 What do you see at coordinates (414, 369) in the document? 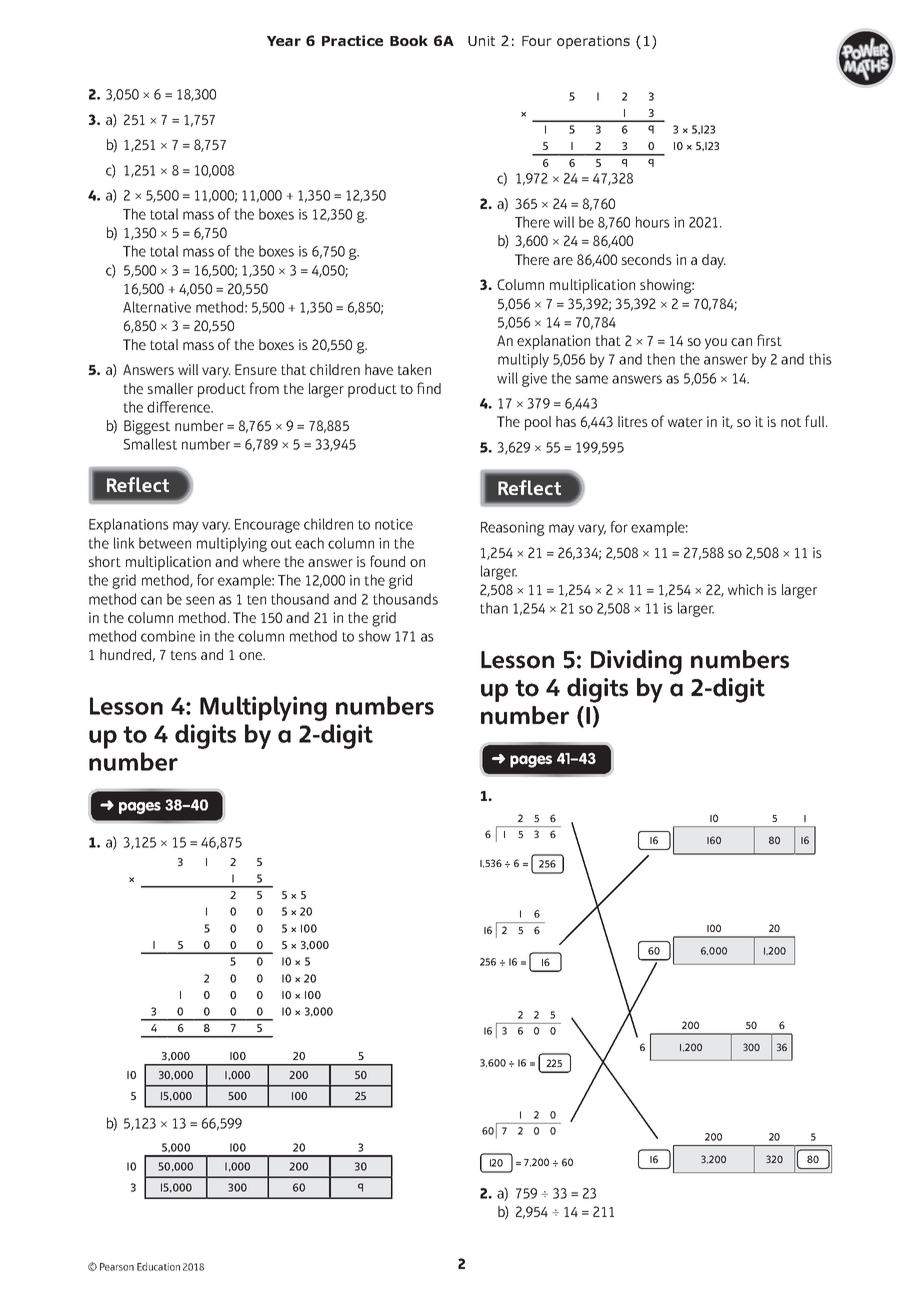
I see `taken` at bounding box center [414, 369].
